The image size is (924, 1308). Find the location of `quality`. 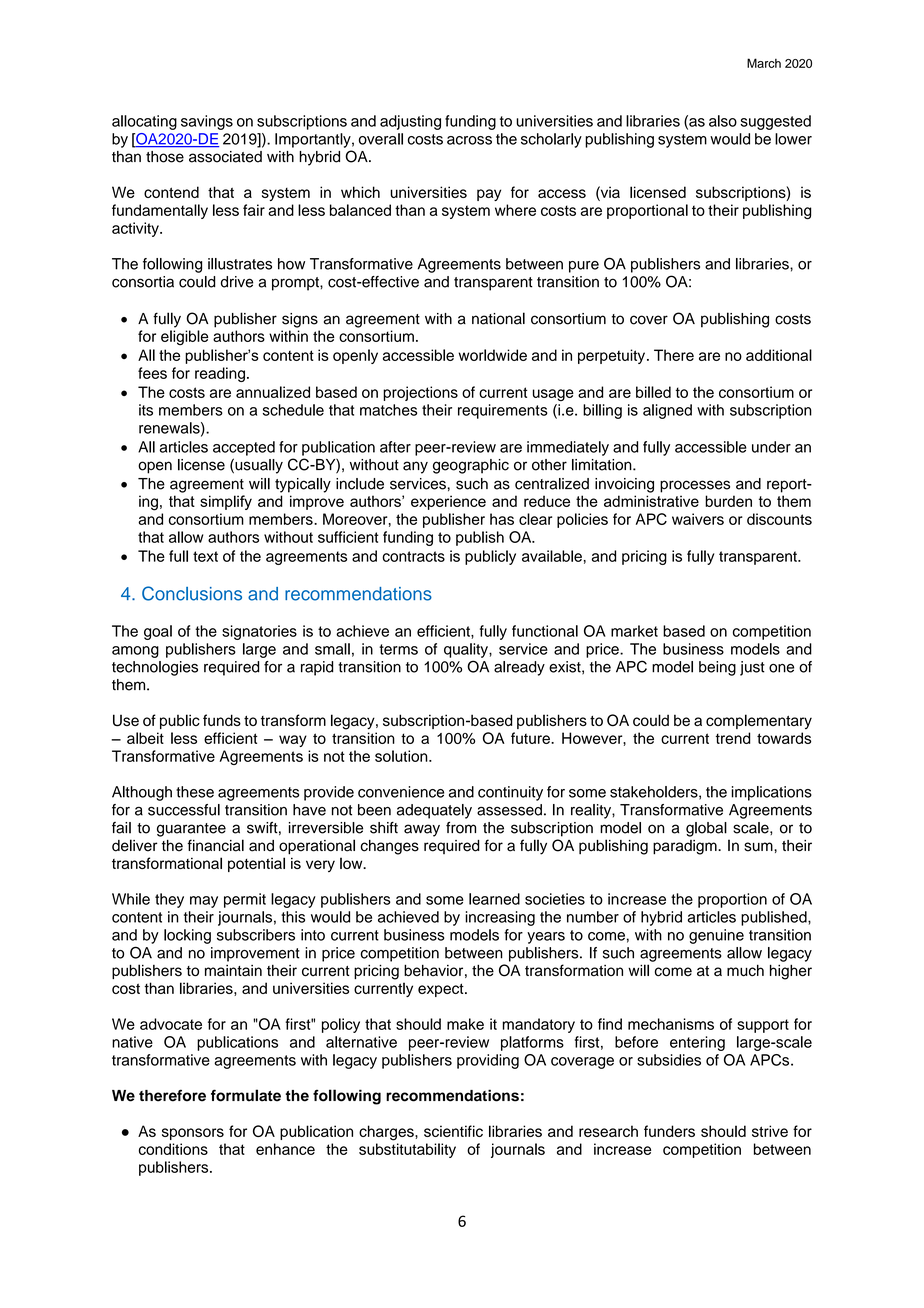

quality is located at coordinates (467, 650).
